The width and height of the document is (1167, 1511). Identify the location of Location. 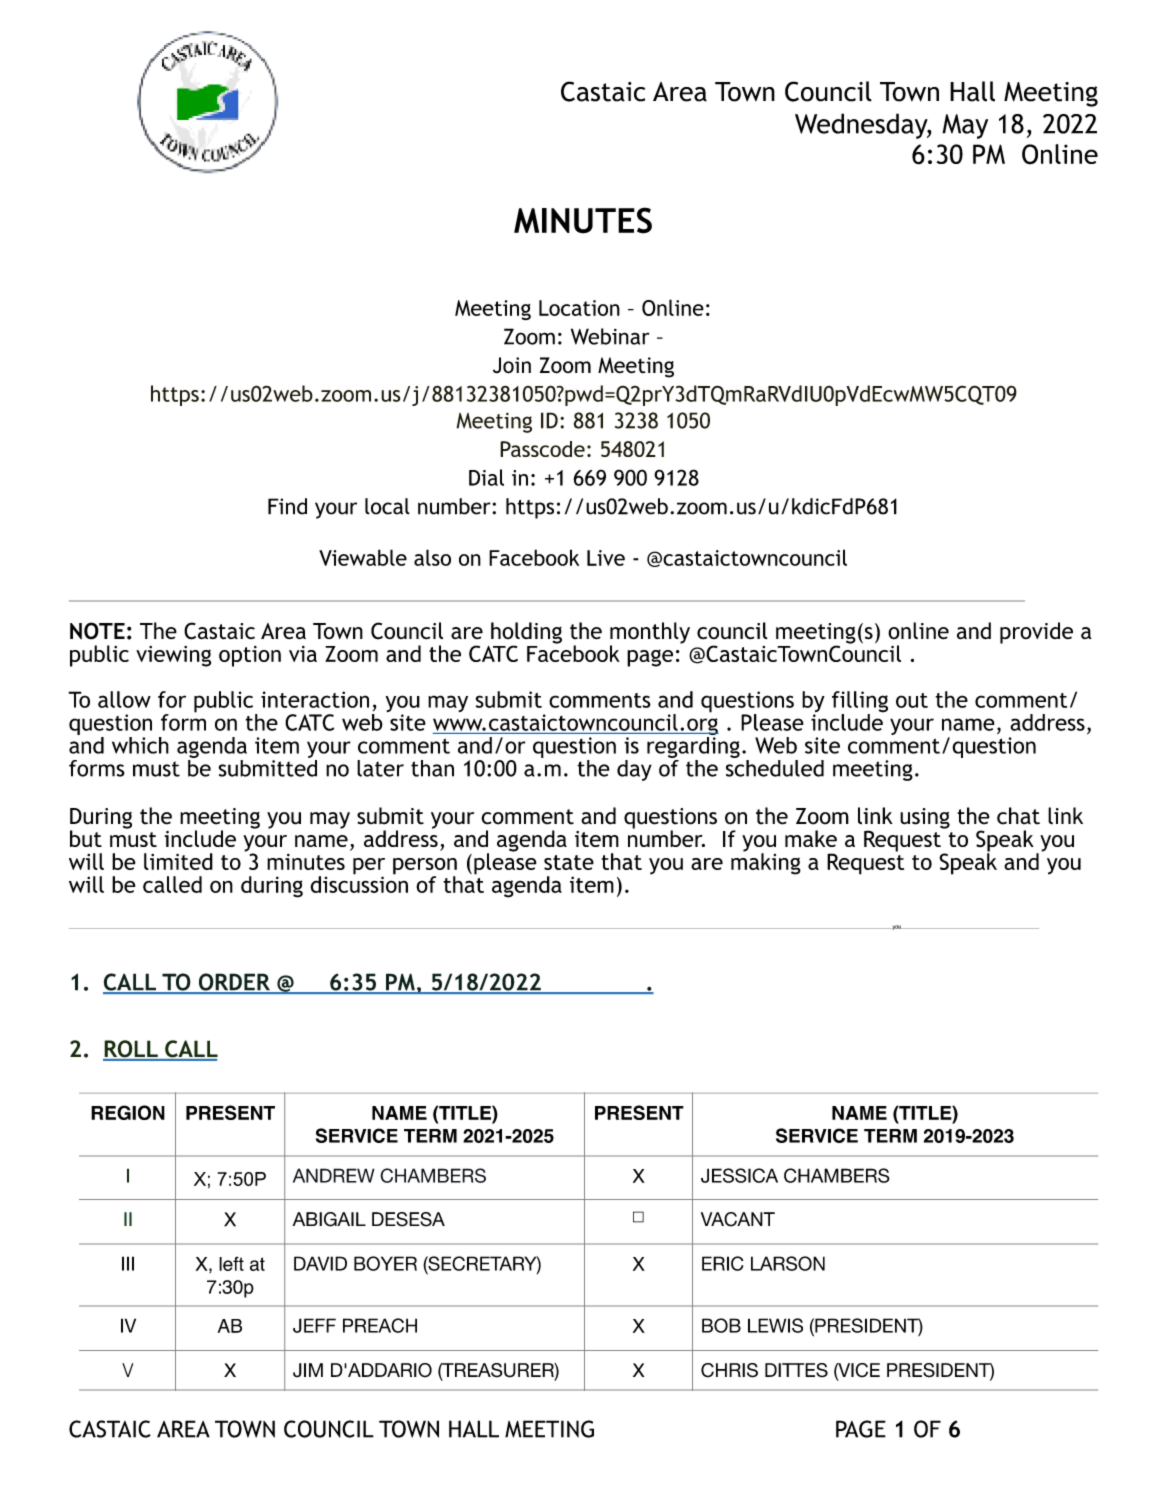
(579, 308).
